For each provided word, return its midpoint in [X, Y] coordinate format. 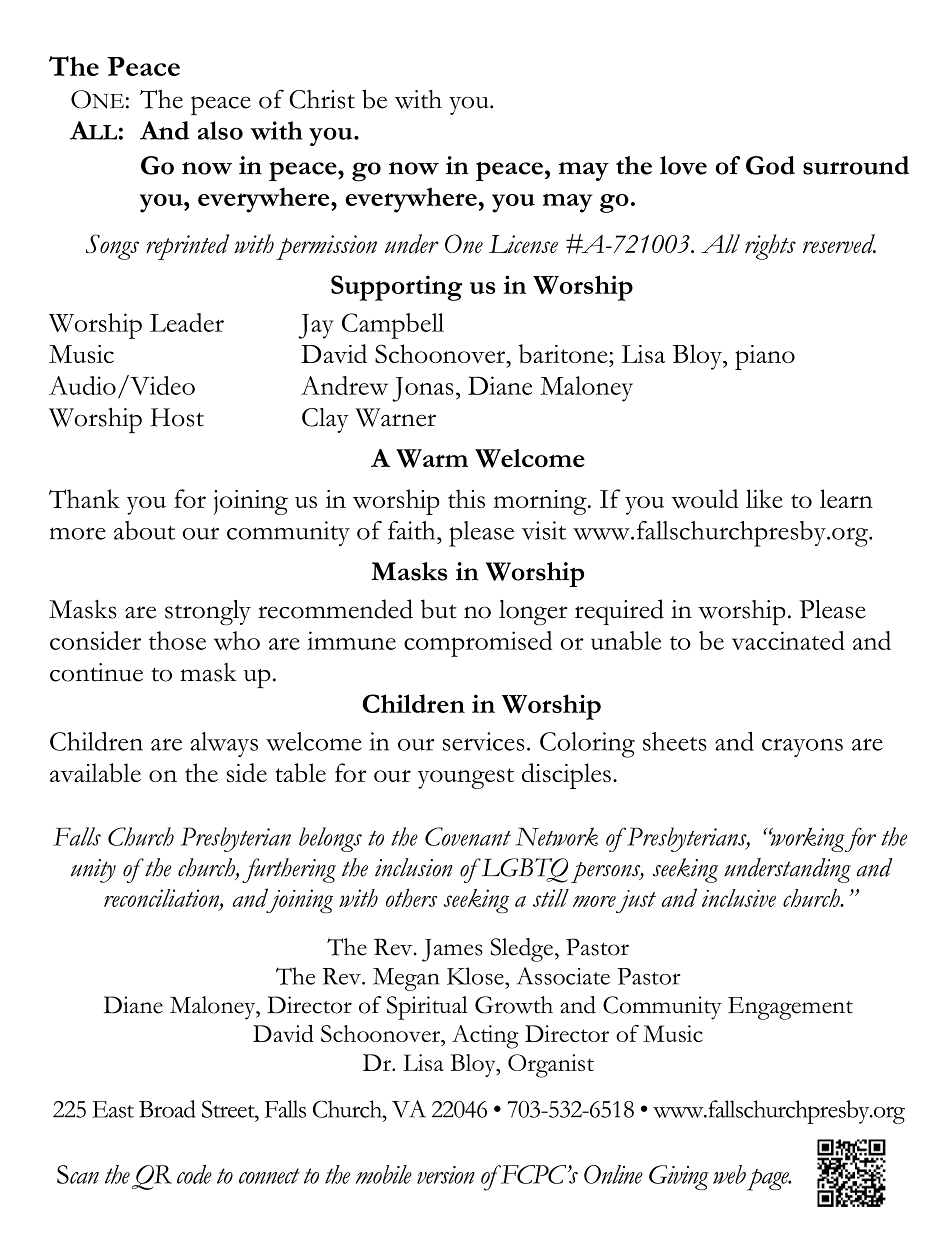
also [220, 130]
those [177, 640]
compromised [478, 644]
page [769, 1180]
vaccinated [788, 640]
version [446, 1175]
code [194, 1174]
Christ [322, 99]
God [770, 165]
